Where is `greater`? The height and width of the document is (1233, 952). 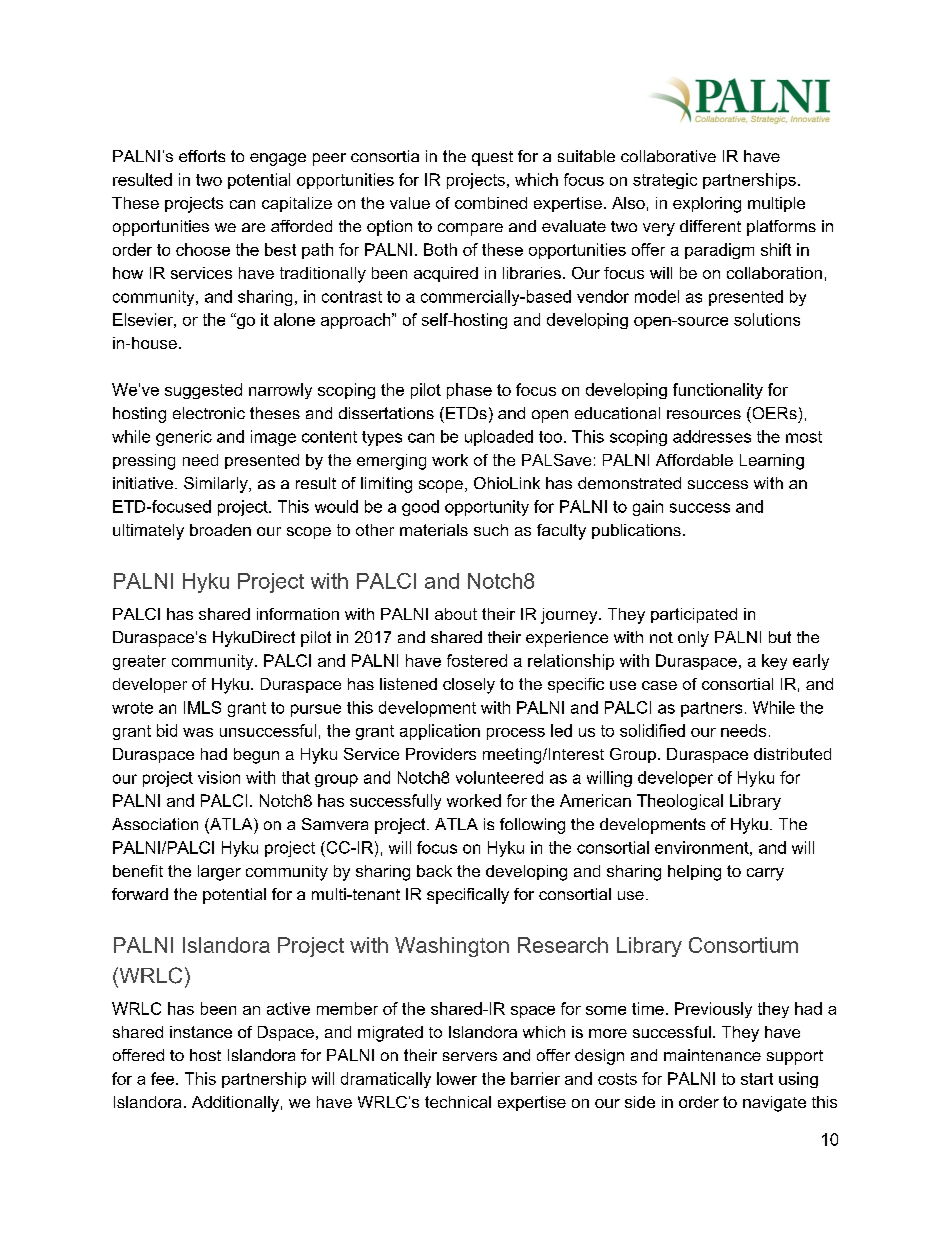 greater is located at coordinates (139, 662).
